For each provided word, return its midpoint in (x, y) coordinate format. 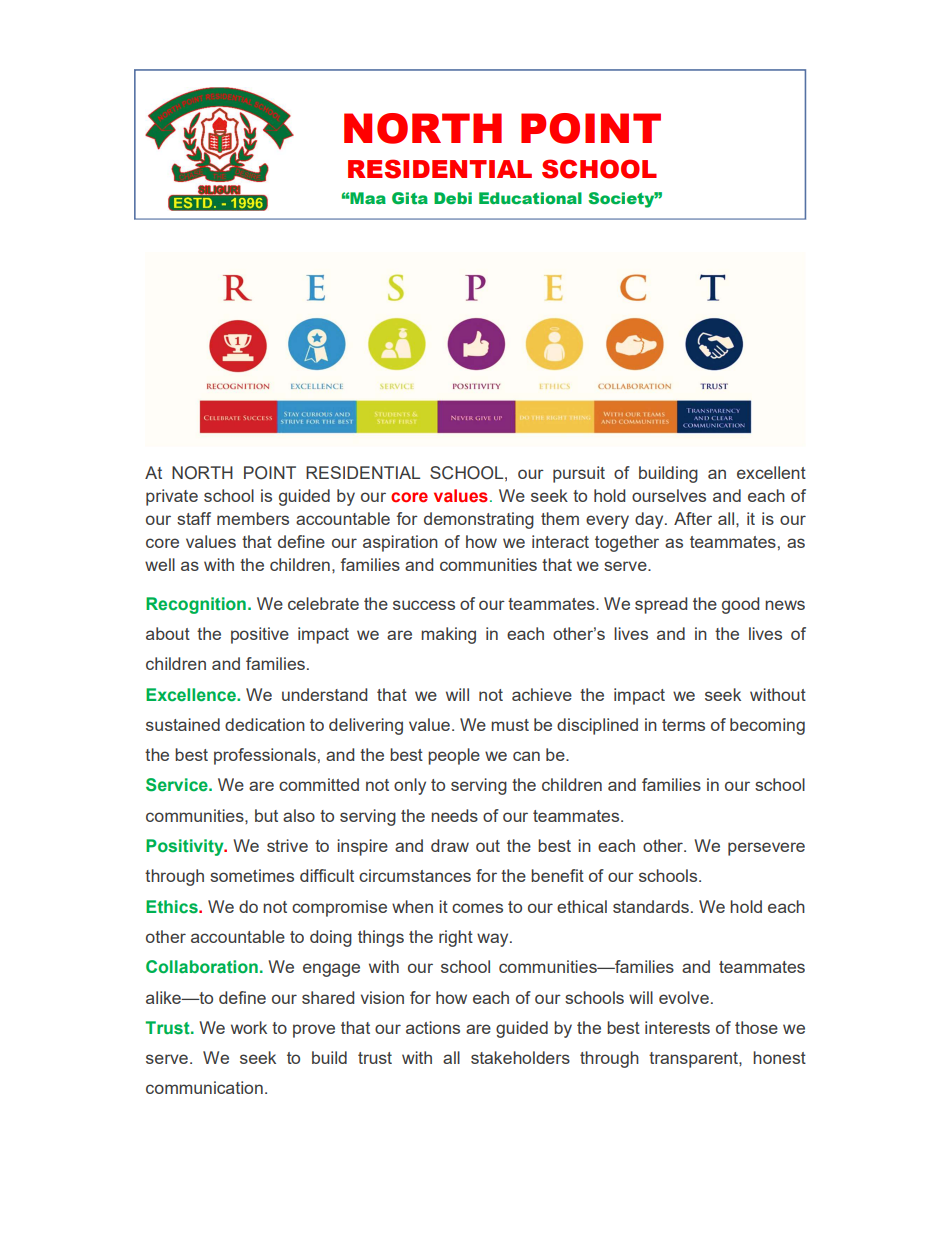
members (253, 518)
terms (683, 725)
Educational (530, 198)
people (454, 756)
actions (433, 1027)
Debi (453, 198)
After (693, 518)
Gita (410, 198)
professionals (265, 756)
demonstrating (479, 520)
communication (204, 1087)
